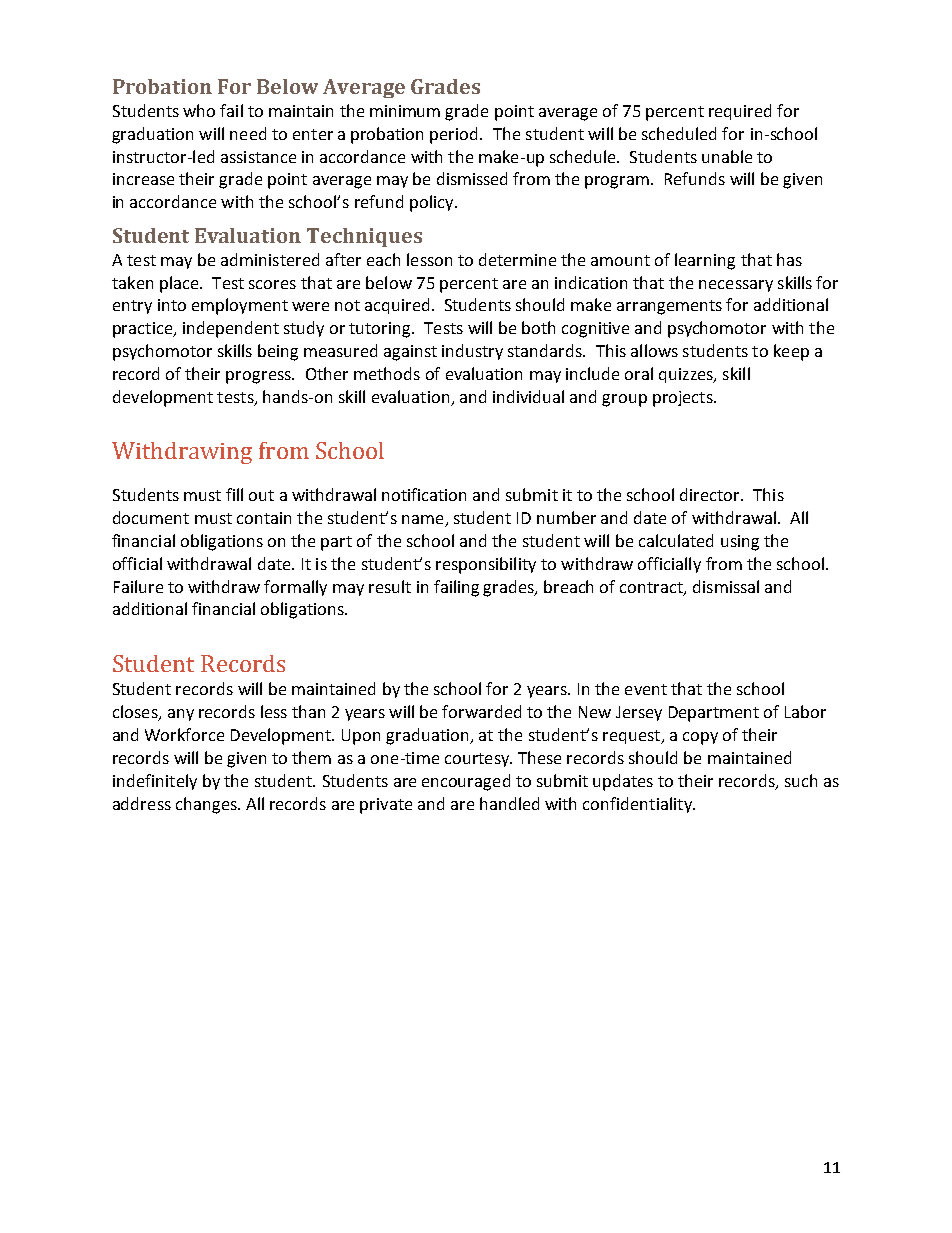 Image resolution: width=952 pixels, height=1233 pixels. I want to click on encouraged, so click(466, 782).
